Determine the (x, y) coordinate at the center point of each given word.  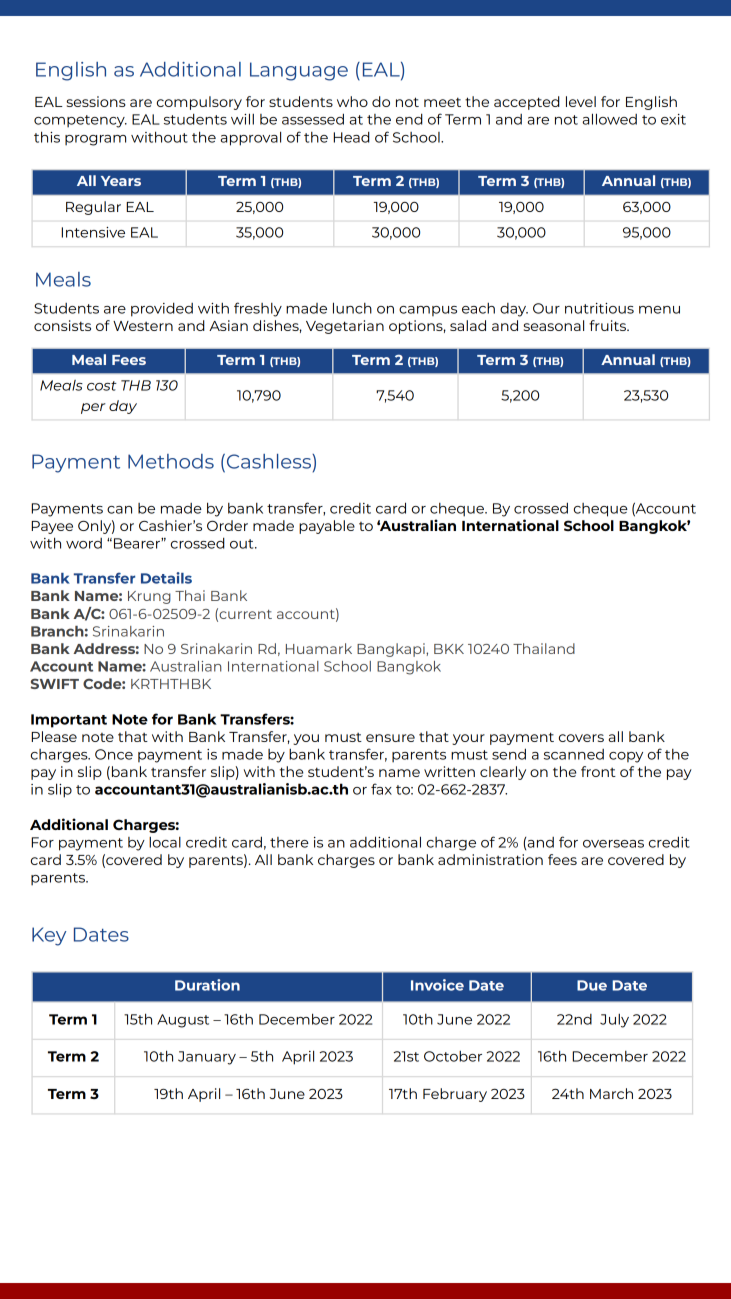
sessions (96, 101)
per (93, 408)
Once (114, 754)
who (352, 101)
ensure (390, 738)
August (183, 1021)
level (581, 101)
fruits (609, 325)
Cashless (270, 461)
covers (581, 738)
